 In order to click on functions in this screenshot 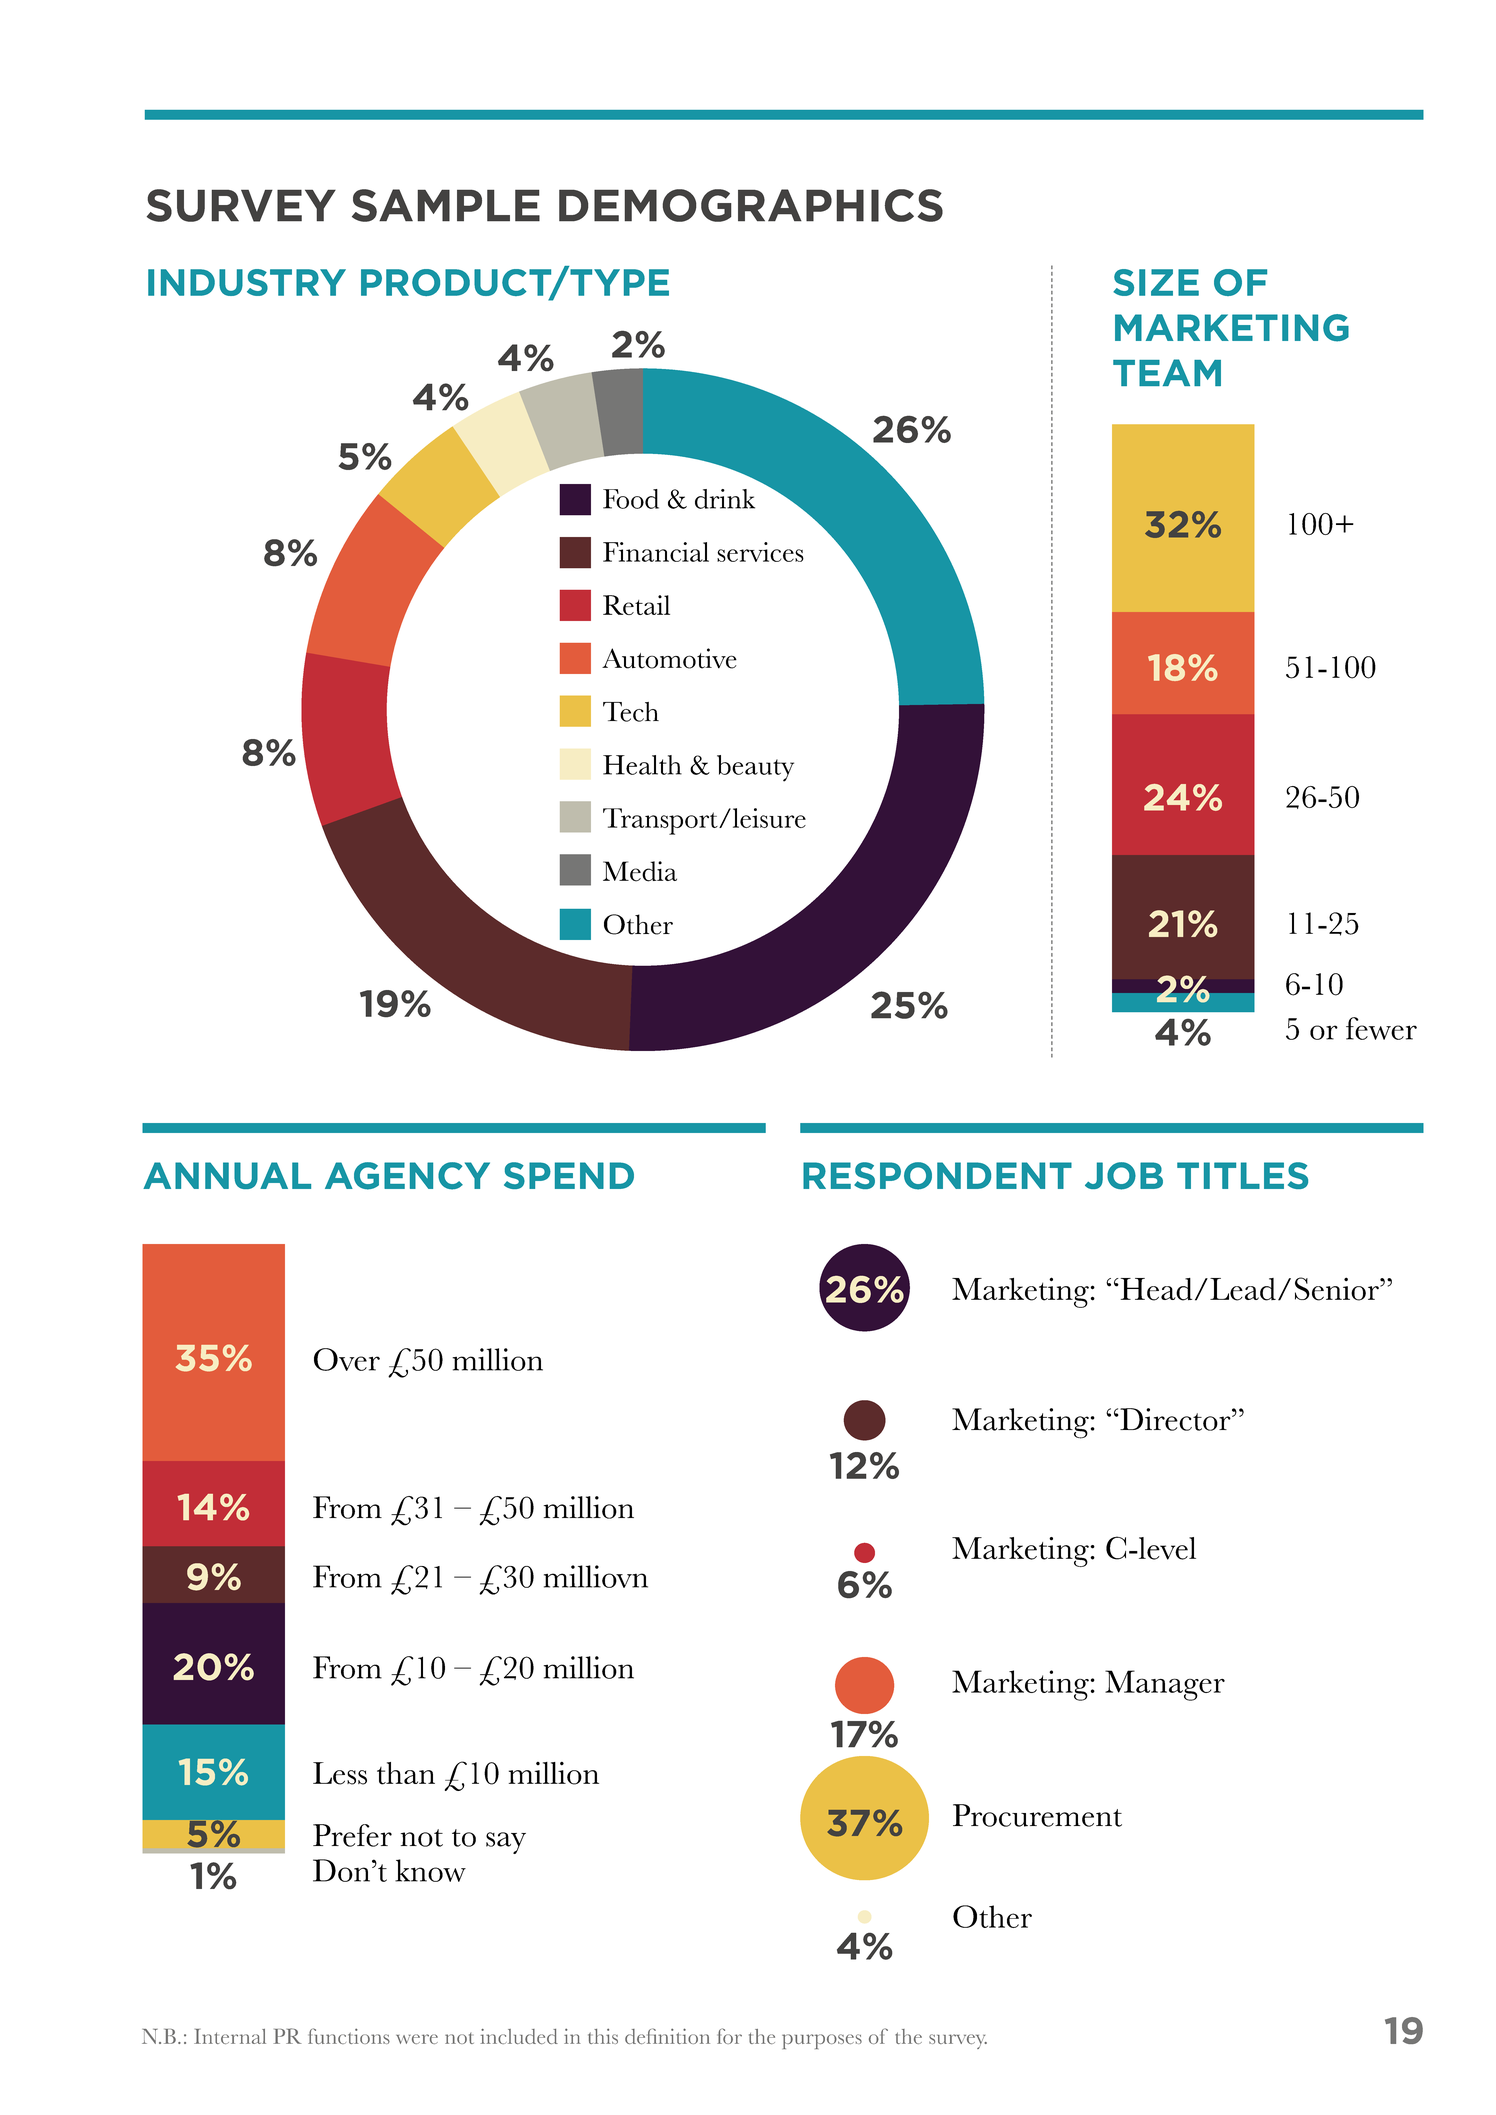, I will do `click(349, 2036)`.
